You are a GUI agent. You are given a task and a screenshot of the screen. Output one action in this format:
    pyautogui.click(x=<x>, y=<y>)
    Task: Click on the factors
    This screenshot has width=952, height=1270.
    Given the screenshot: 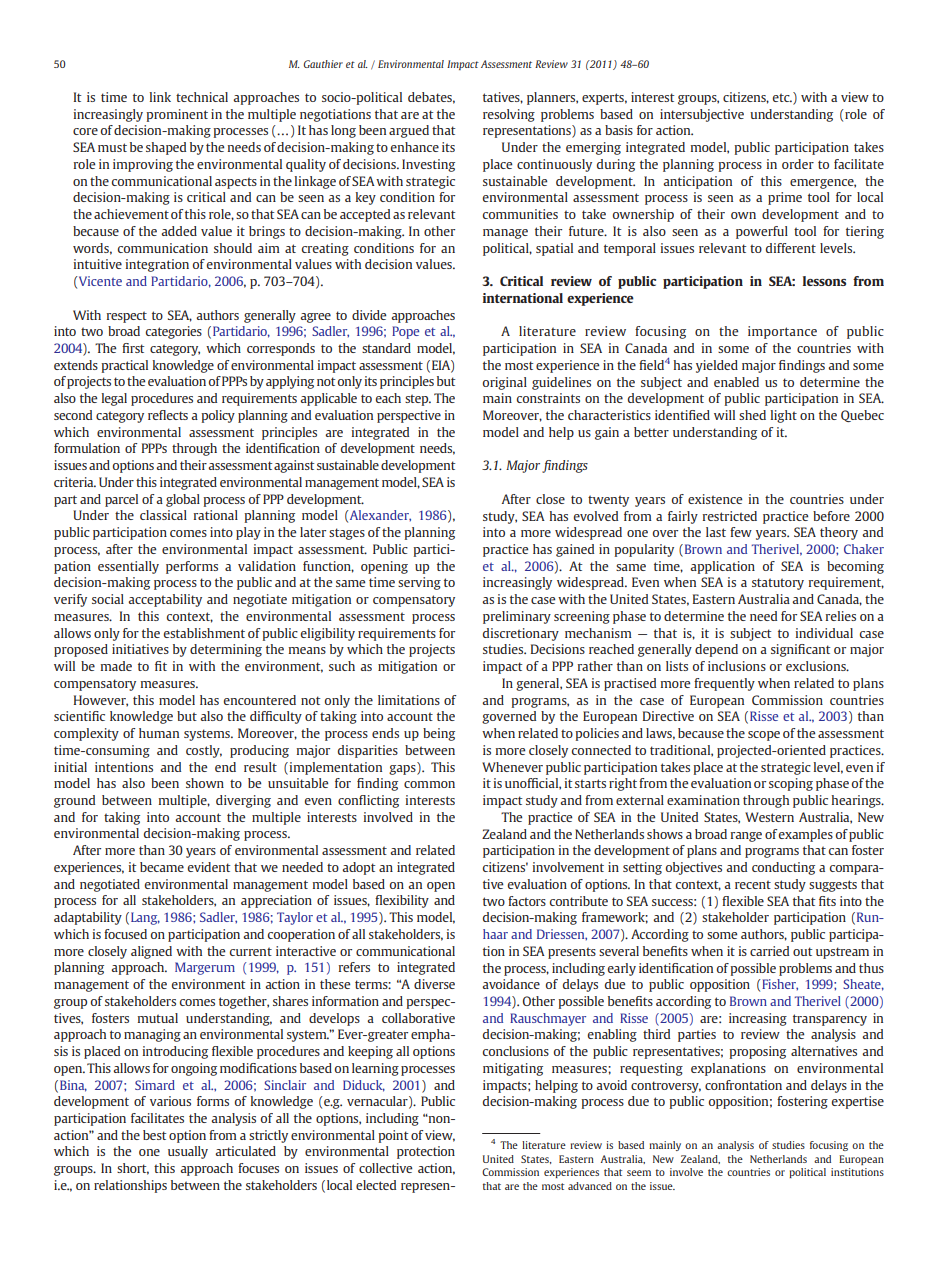 What is the action you would take?
    pyautogui.click(x=527, y=901)
